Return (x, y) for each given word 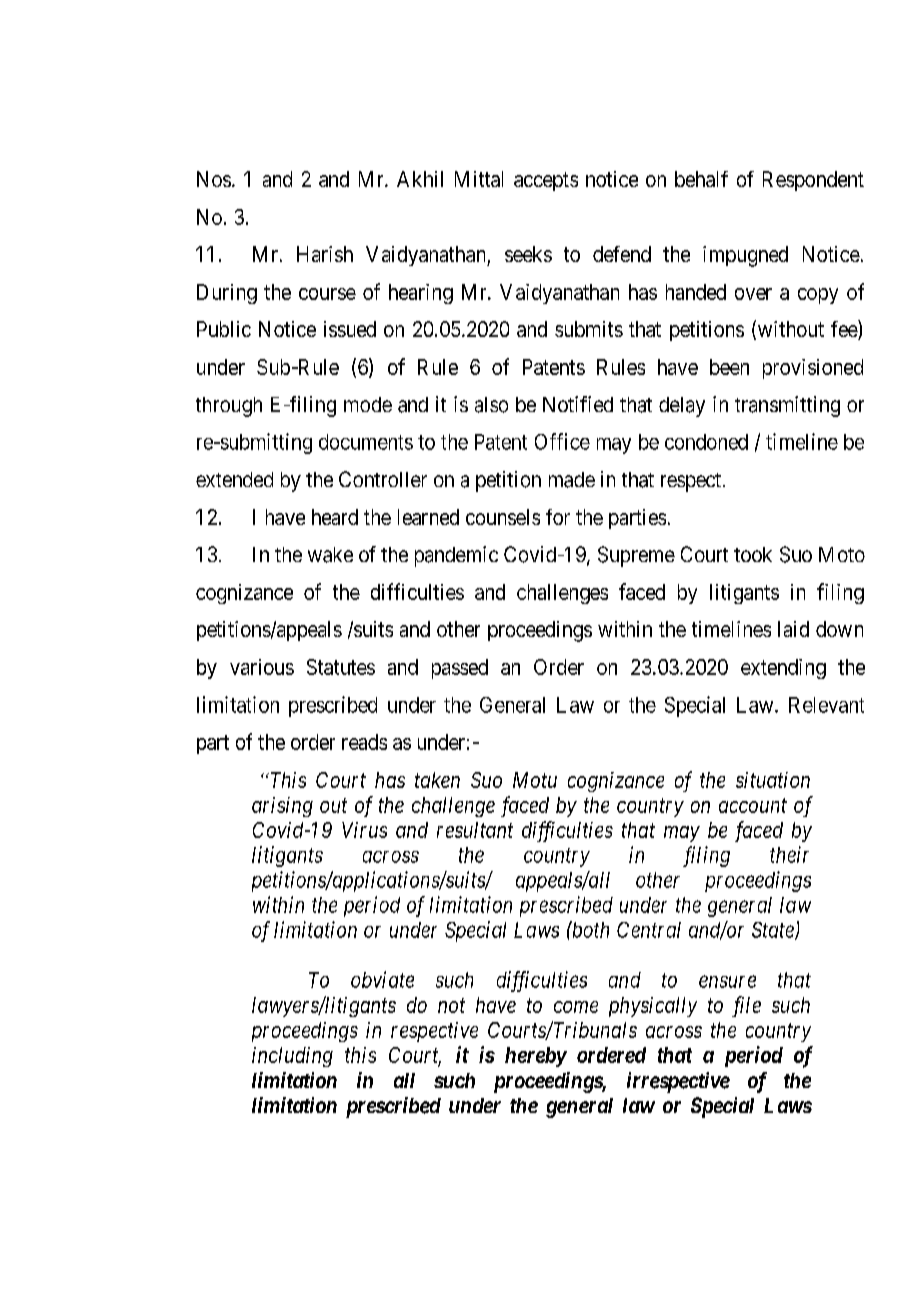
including (292, 1057)
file (746, 1006)
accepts (546, 181)
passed (460, 669)
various (262, 667)
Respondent (813, 181)
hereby (536, 1057)
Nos (214, 179)
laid (793, 629)
